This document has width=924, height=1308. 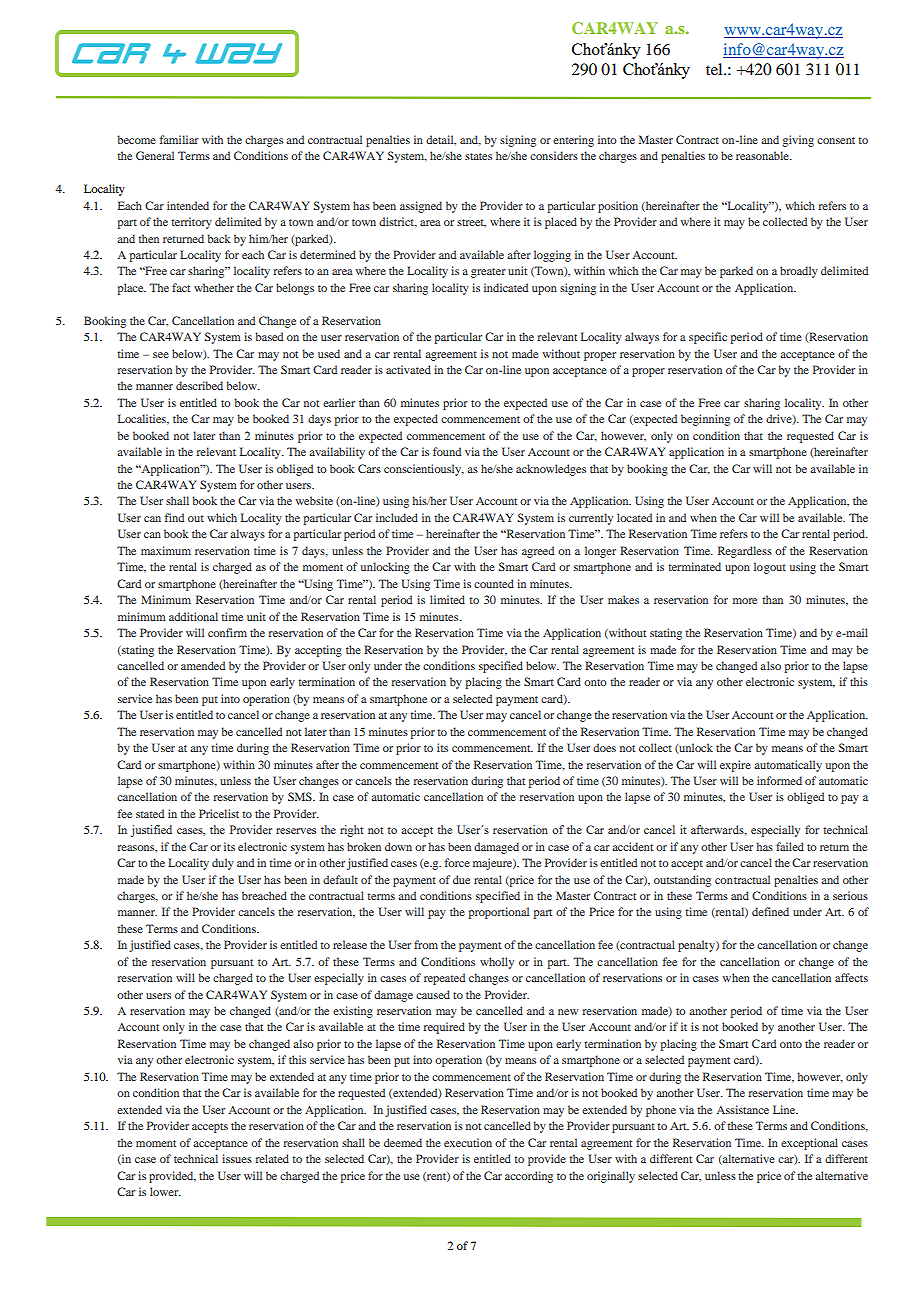 I want to click on found, so click(x=447, y=451).
